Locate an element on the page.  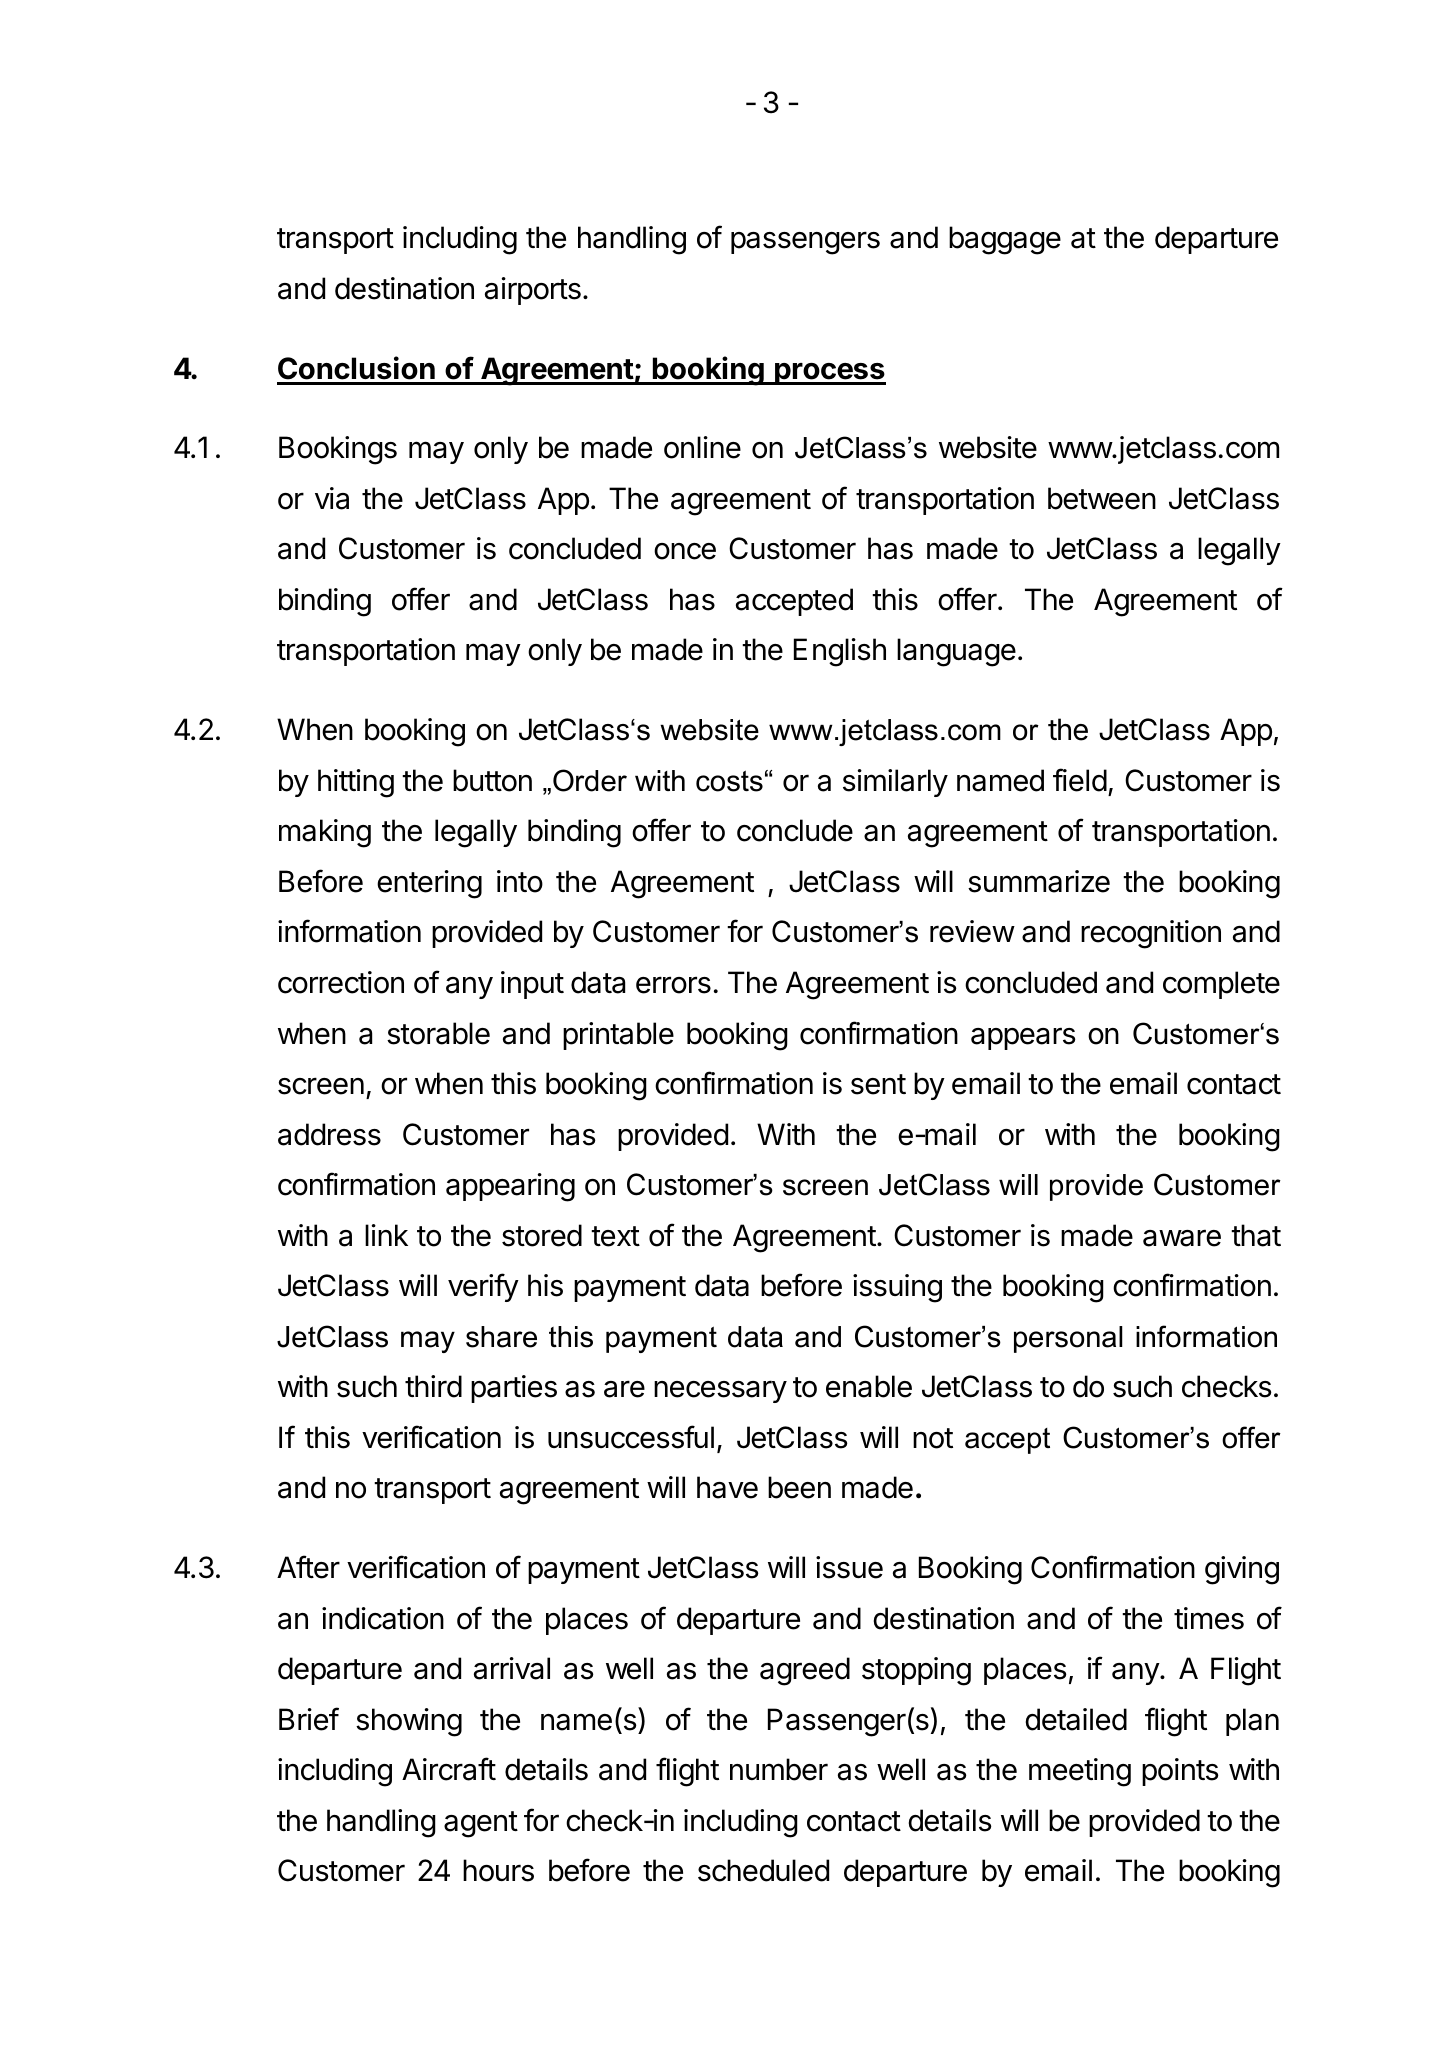
airports is located at coordinates (533, 291).
